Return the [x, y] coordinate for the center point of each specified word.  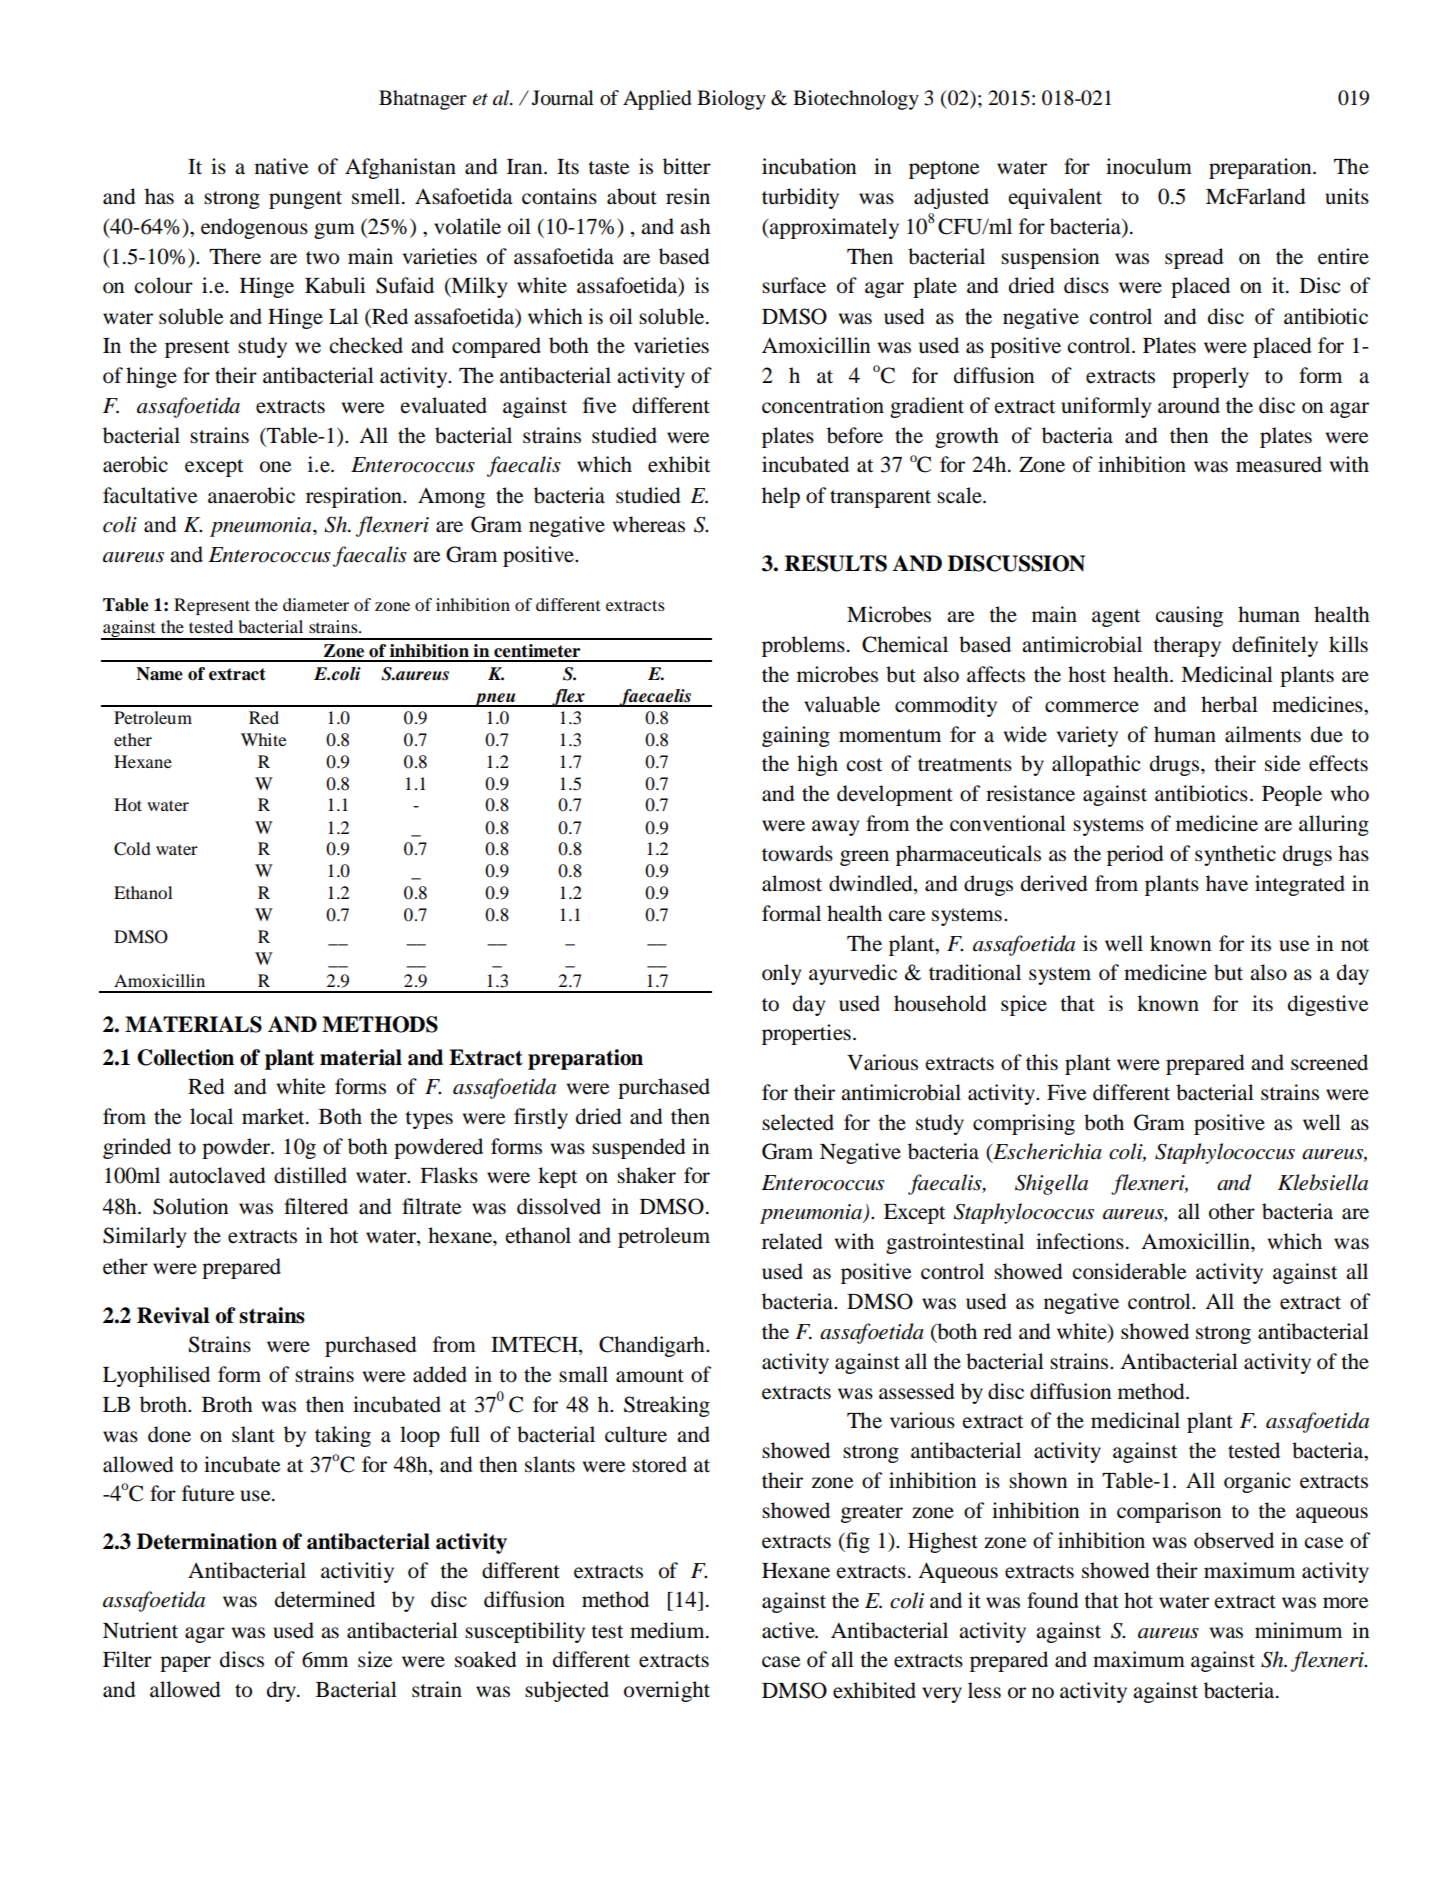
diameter [316, 604]
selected [798, 1122]
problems [803, 646]
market [274, 1116]
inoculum [1149, 166]
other [1232, 1211]
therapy [1187, 646]
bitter [687, 166]
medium [668, 1630]
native [281, 166]
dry [283, 1691]
